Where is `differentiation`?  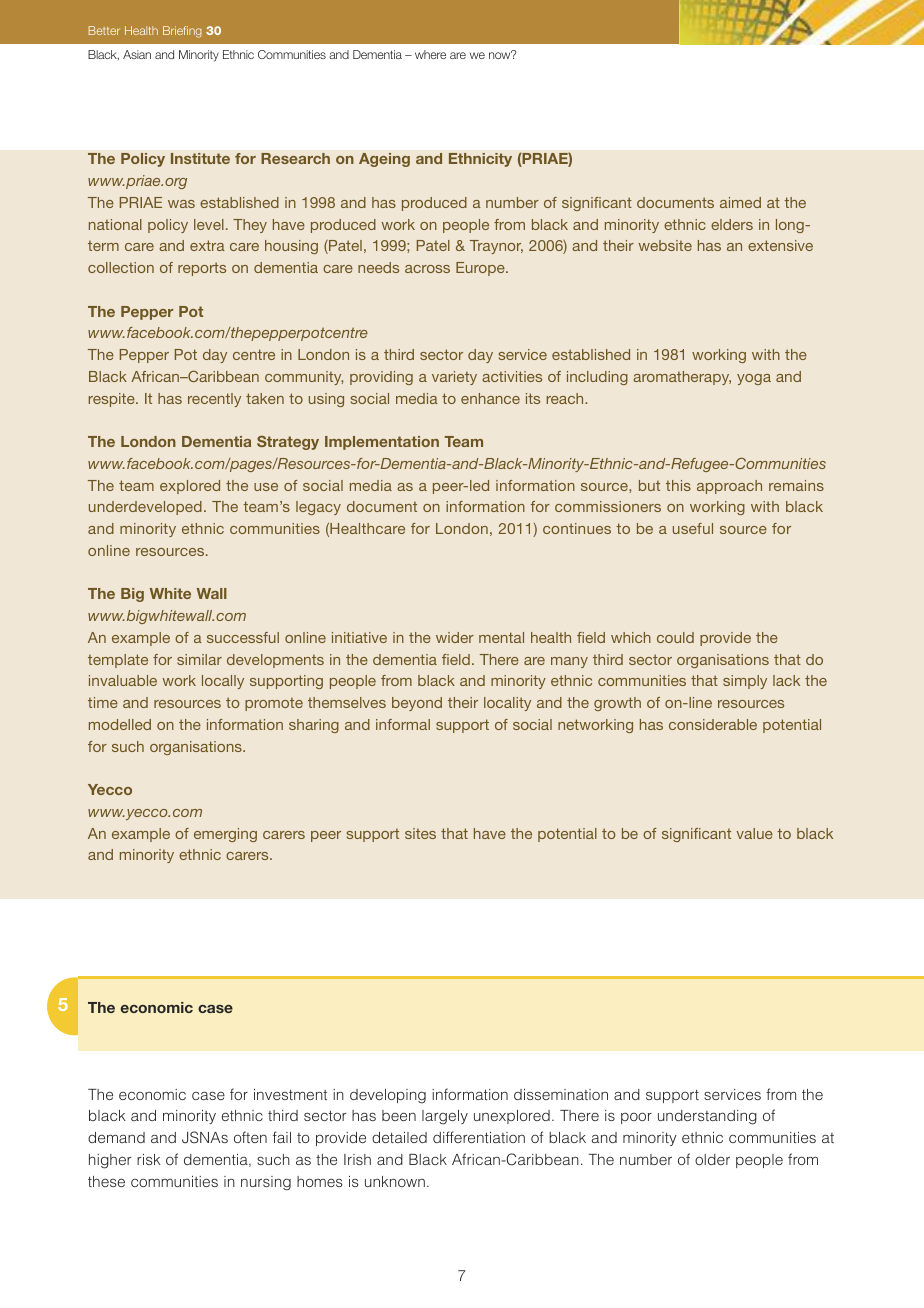
differentiation is located at coordinates (479, 1137).
